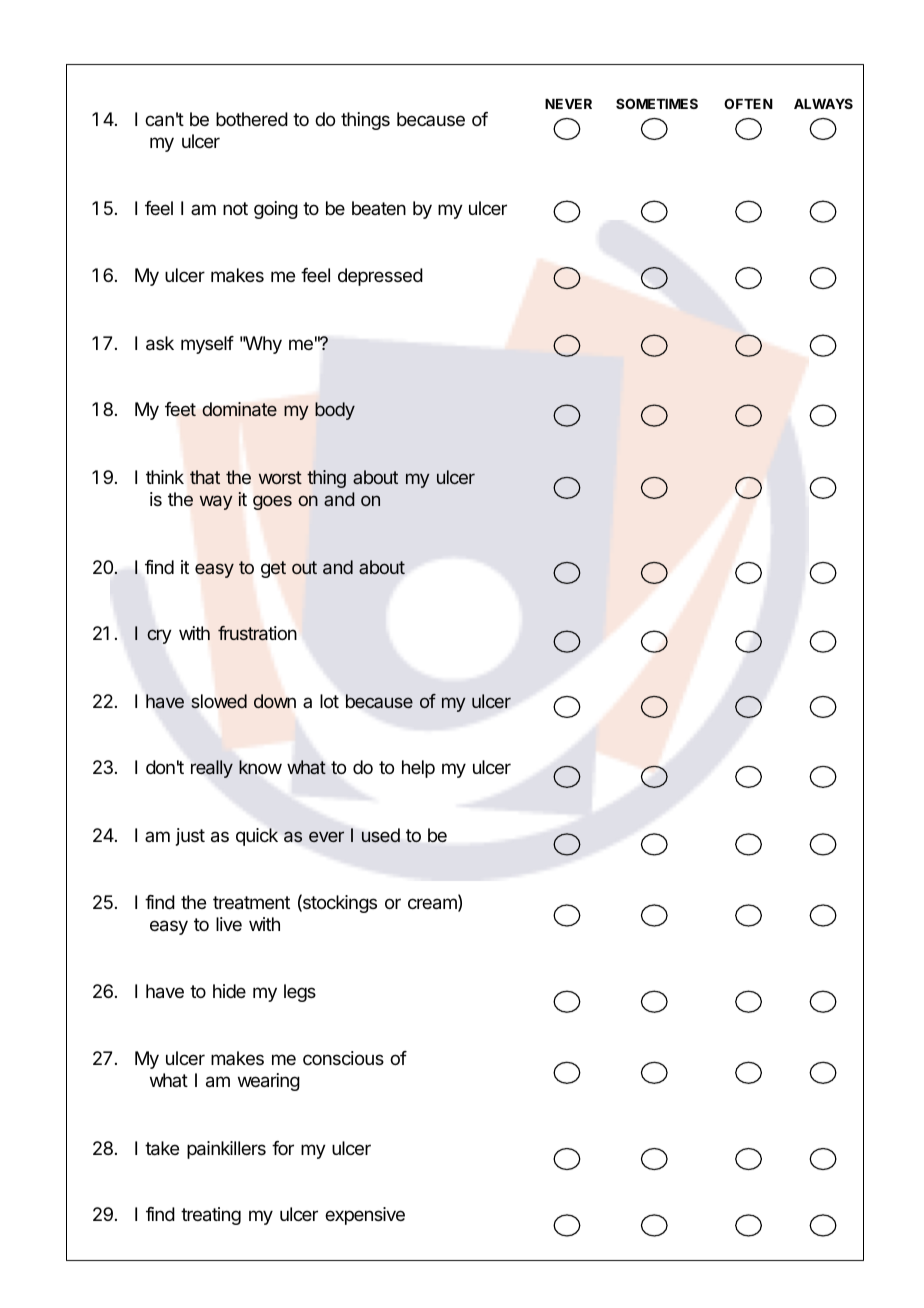  I want to click on quick, so click(257, 837).
